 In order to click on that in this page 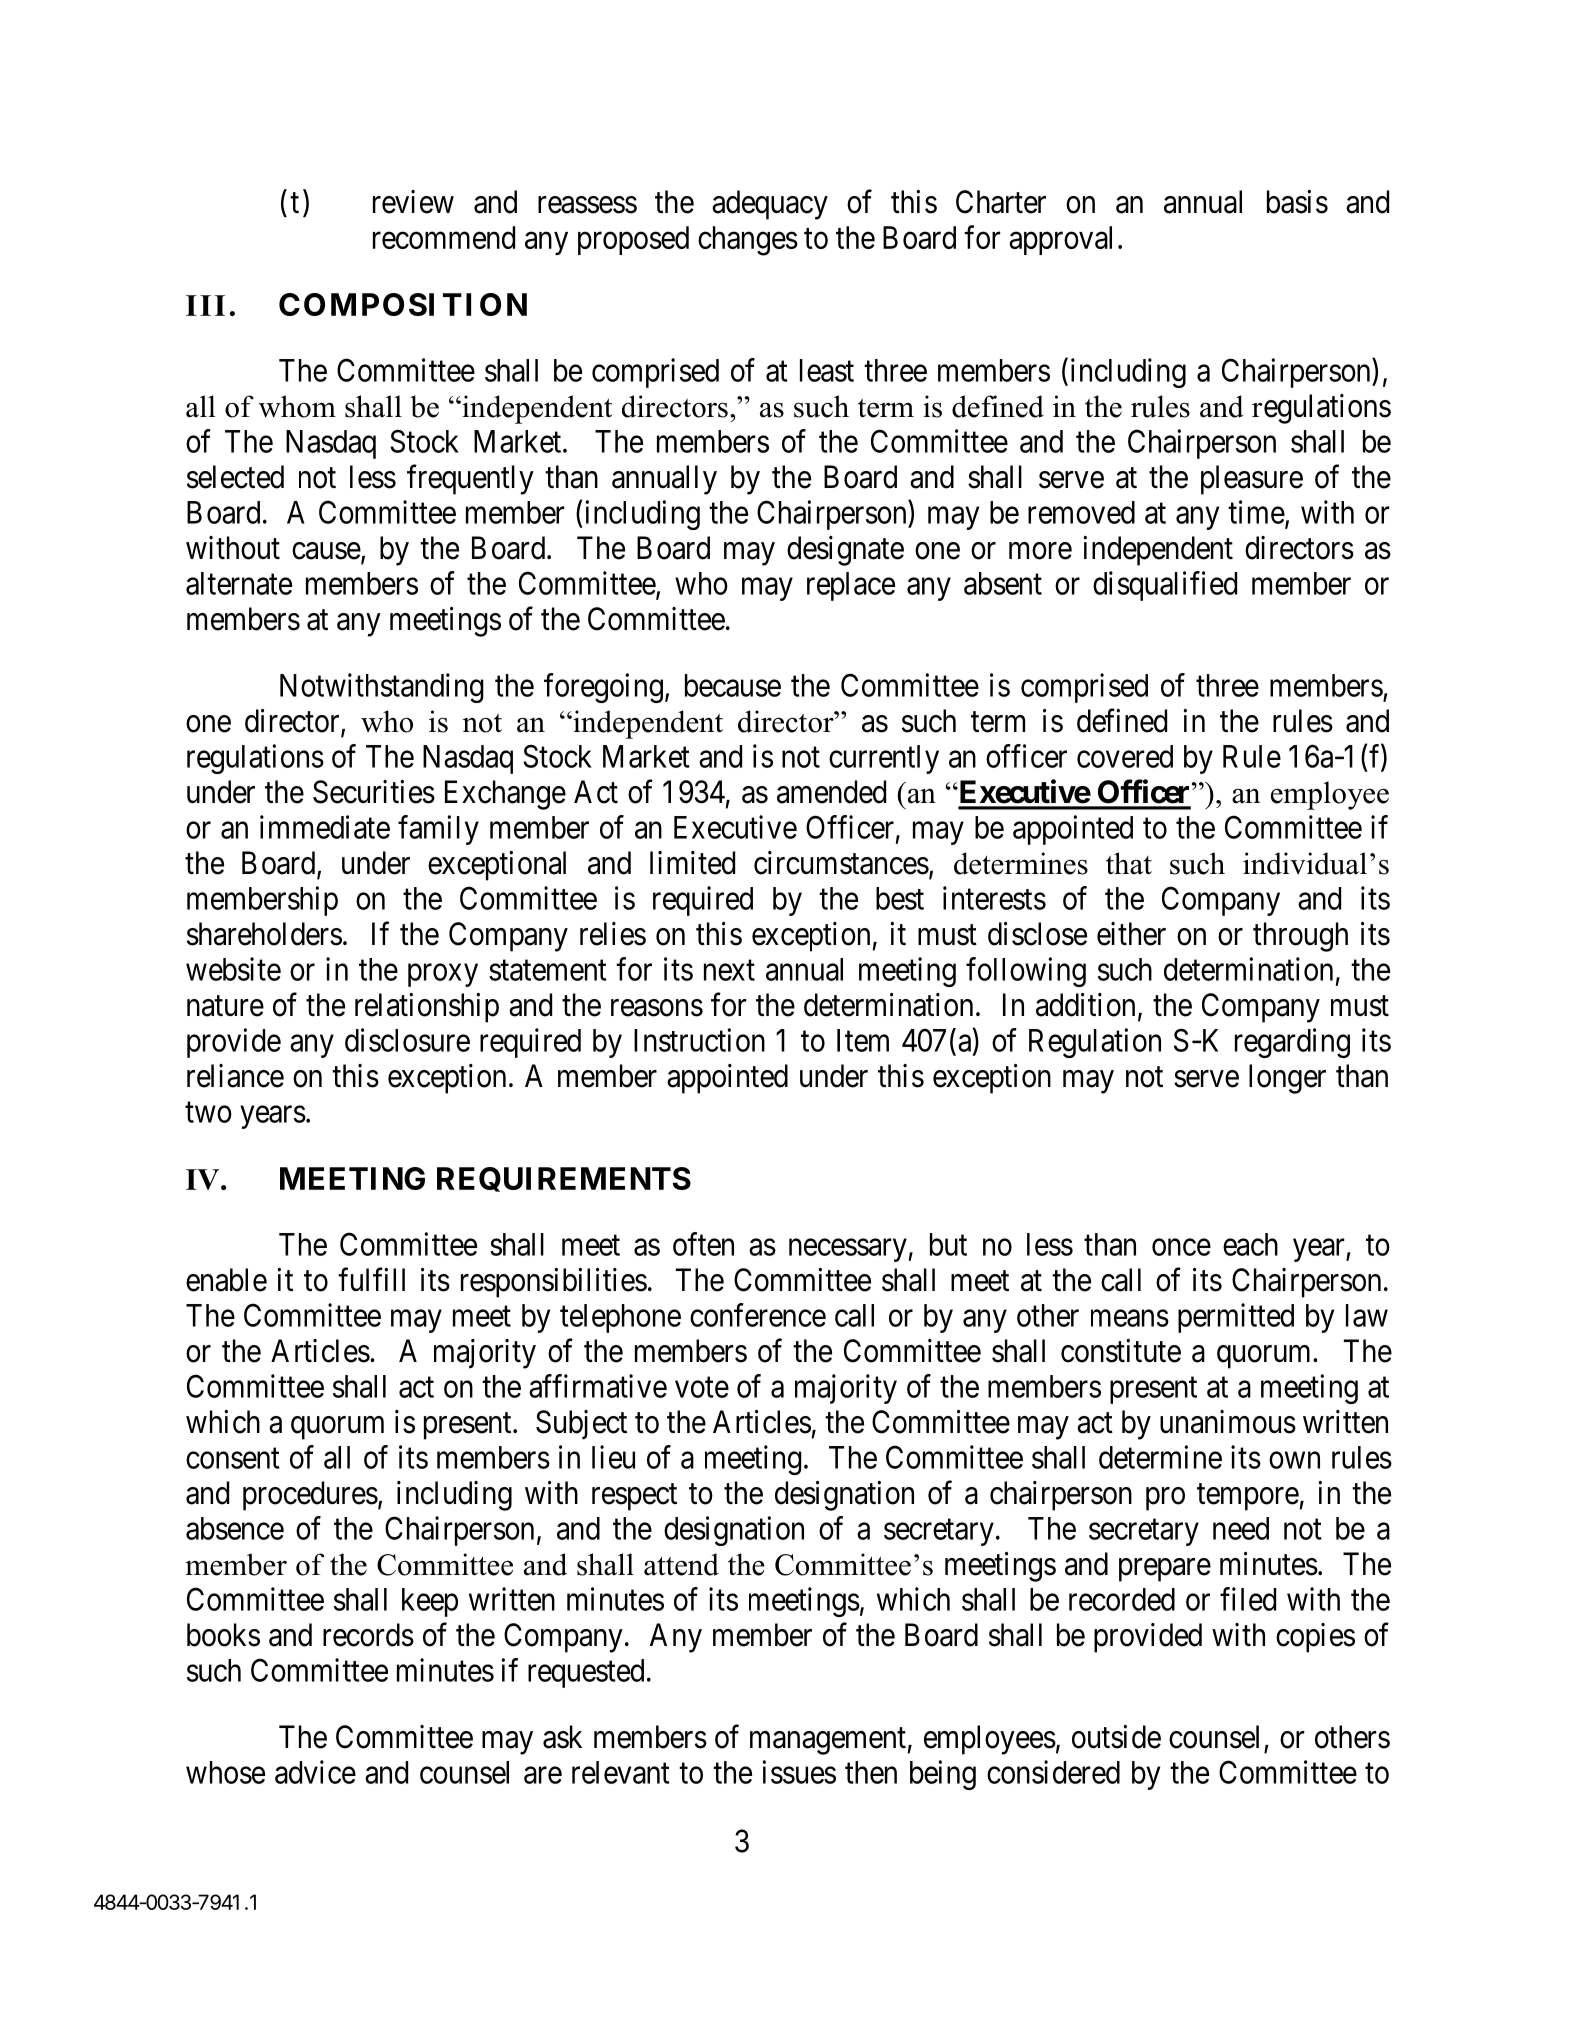, I will do `click(1129, 863)`.
